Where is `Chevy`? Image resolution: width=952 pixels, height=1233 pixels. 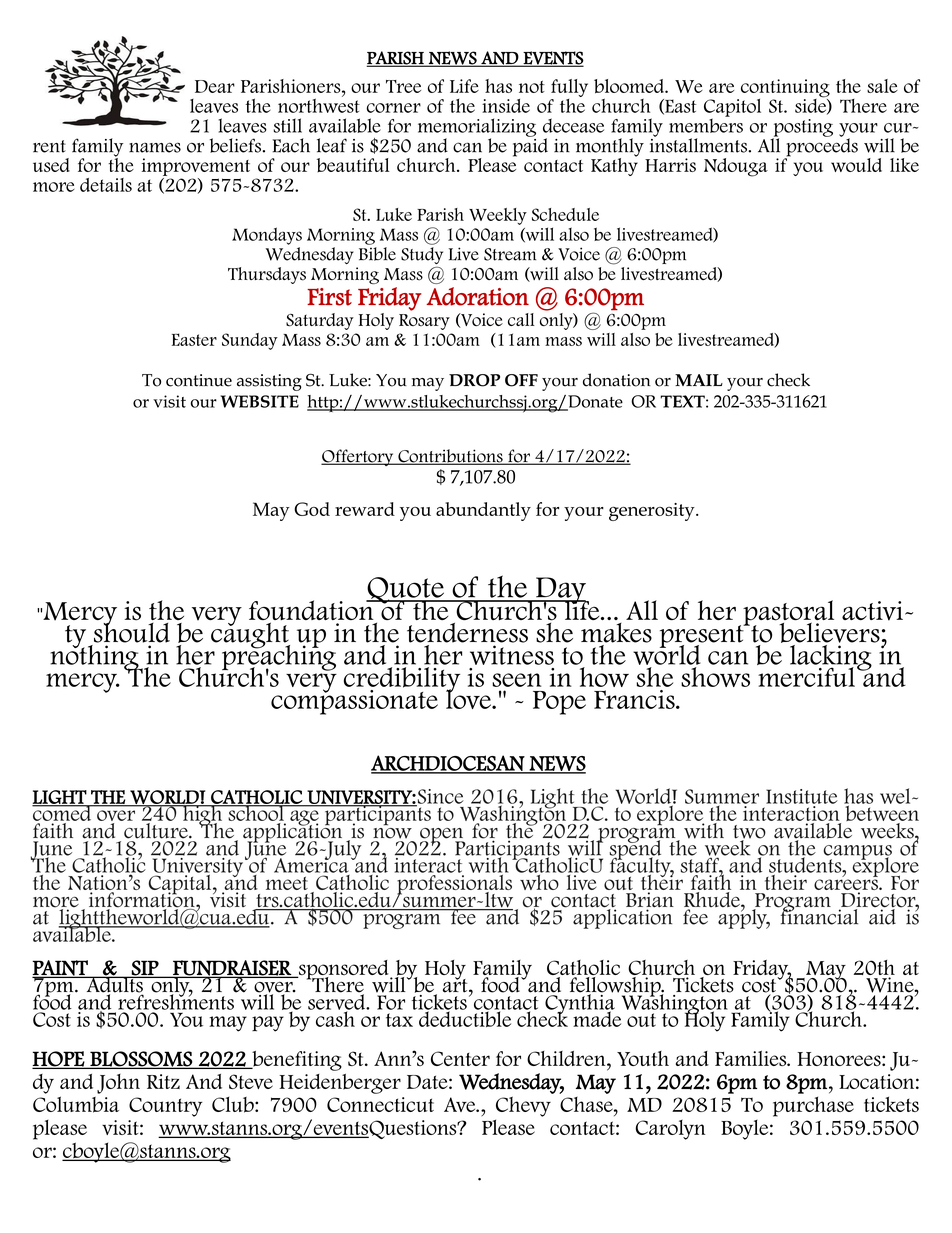
Chevy is located at coordinates (523, 1106).
